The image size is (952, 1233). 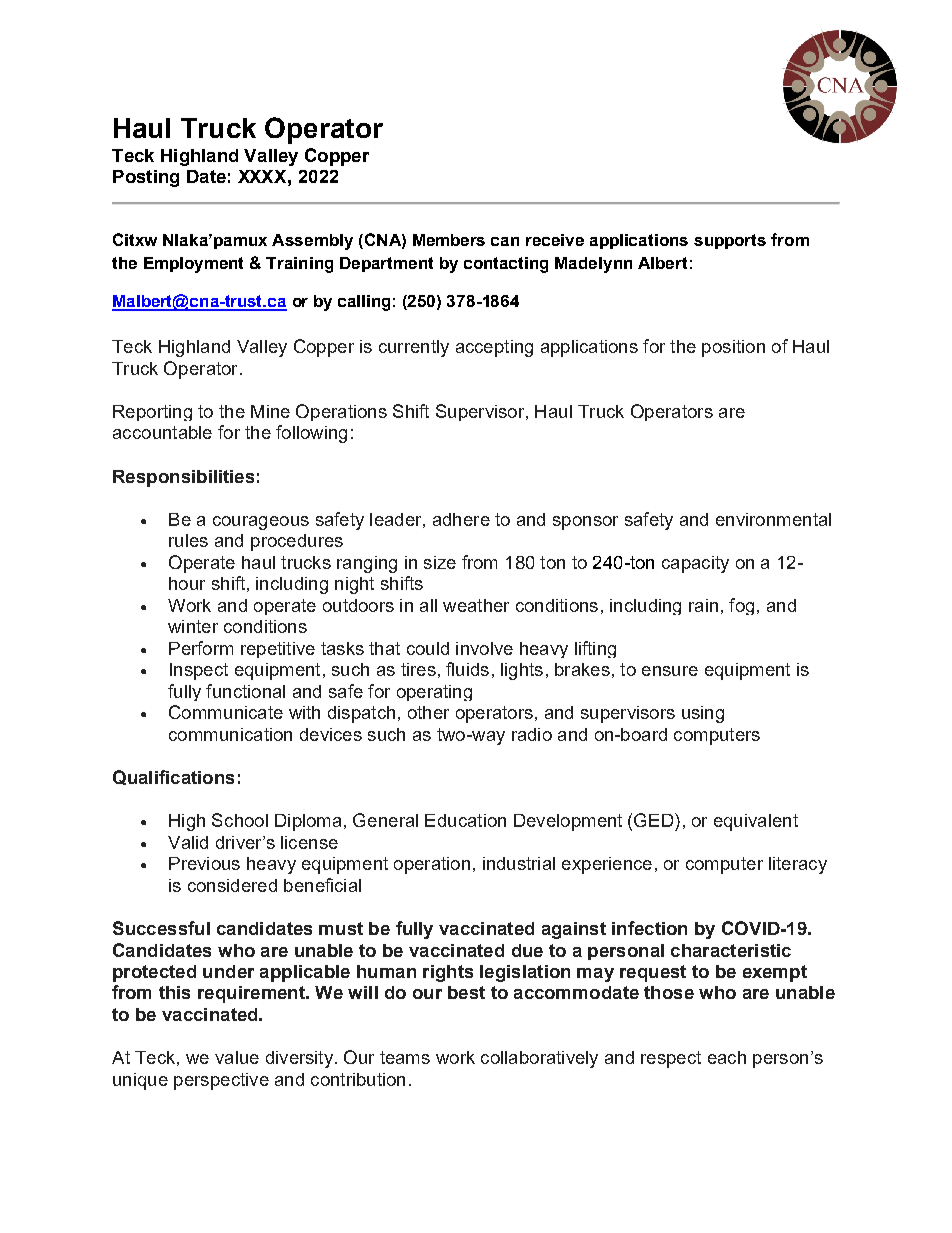 What do you see at coordinates (756, 822) in the document?
I see `equivalent` at bounding box center [756, 822].
